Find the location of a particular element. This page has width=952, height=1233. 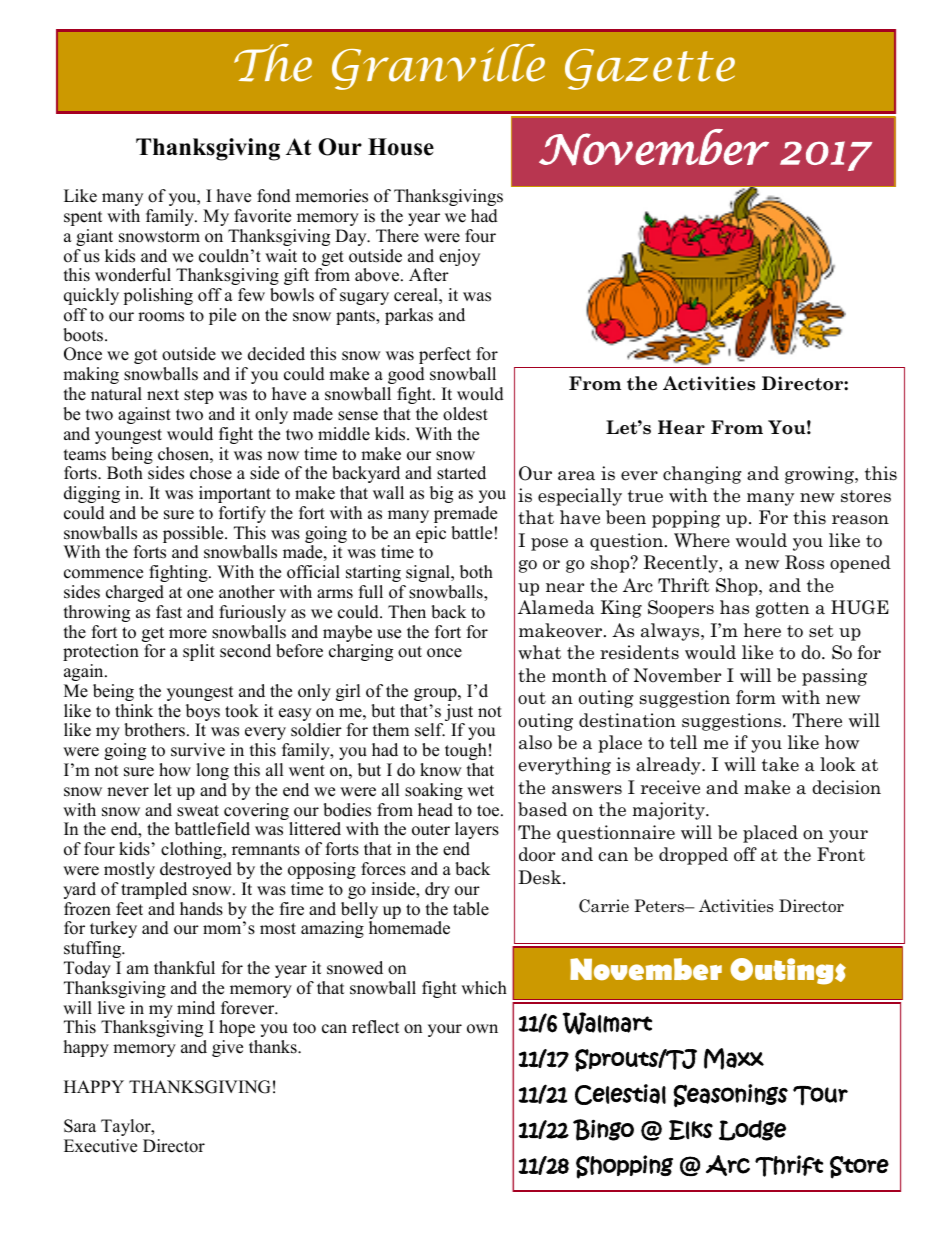

long is located at coordinates (212, 771).
